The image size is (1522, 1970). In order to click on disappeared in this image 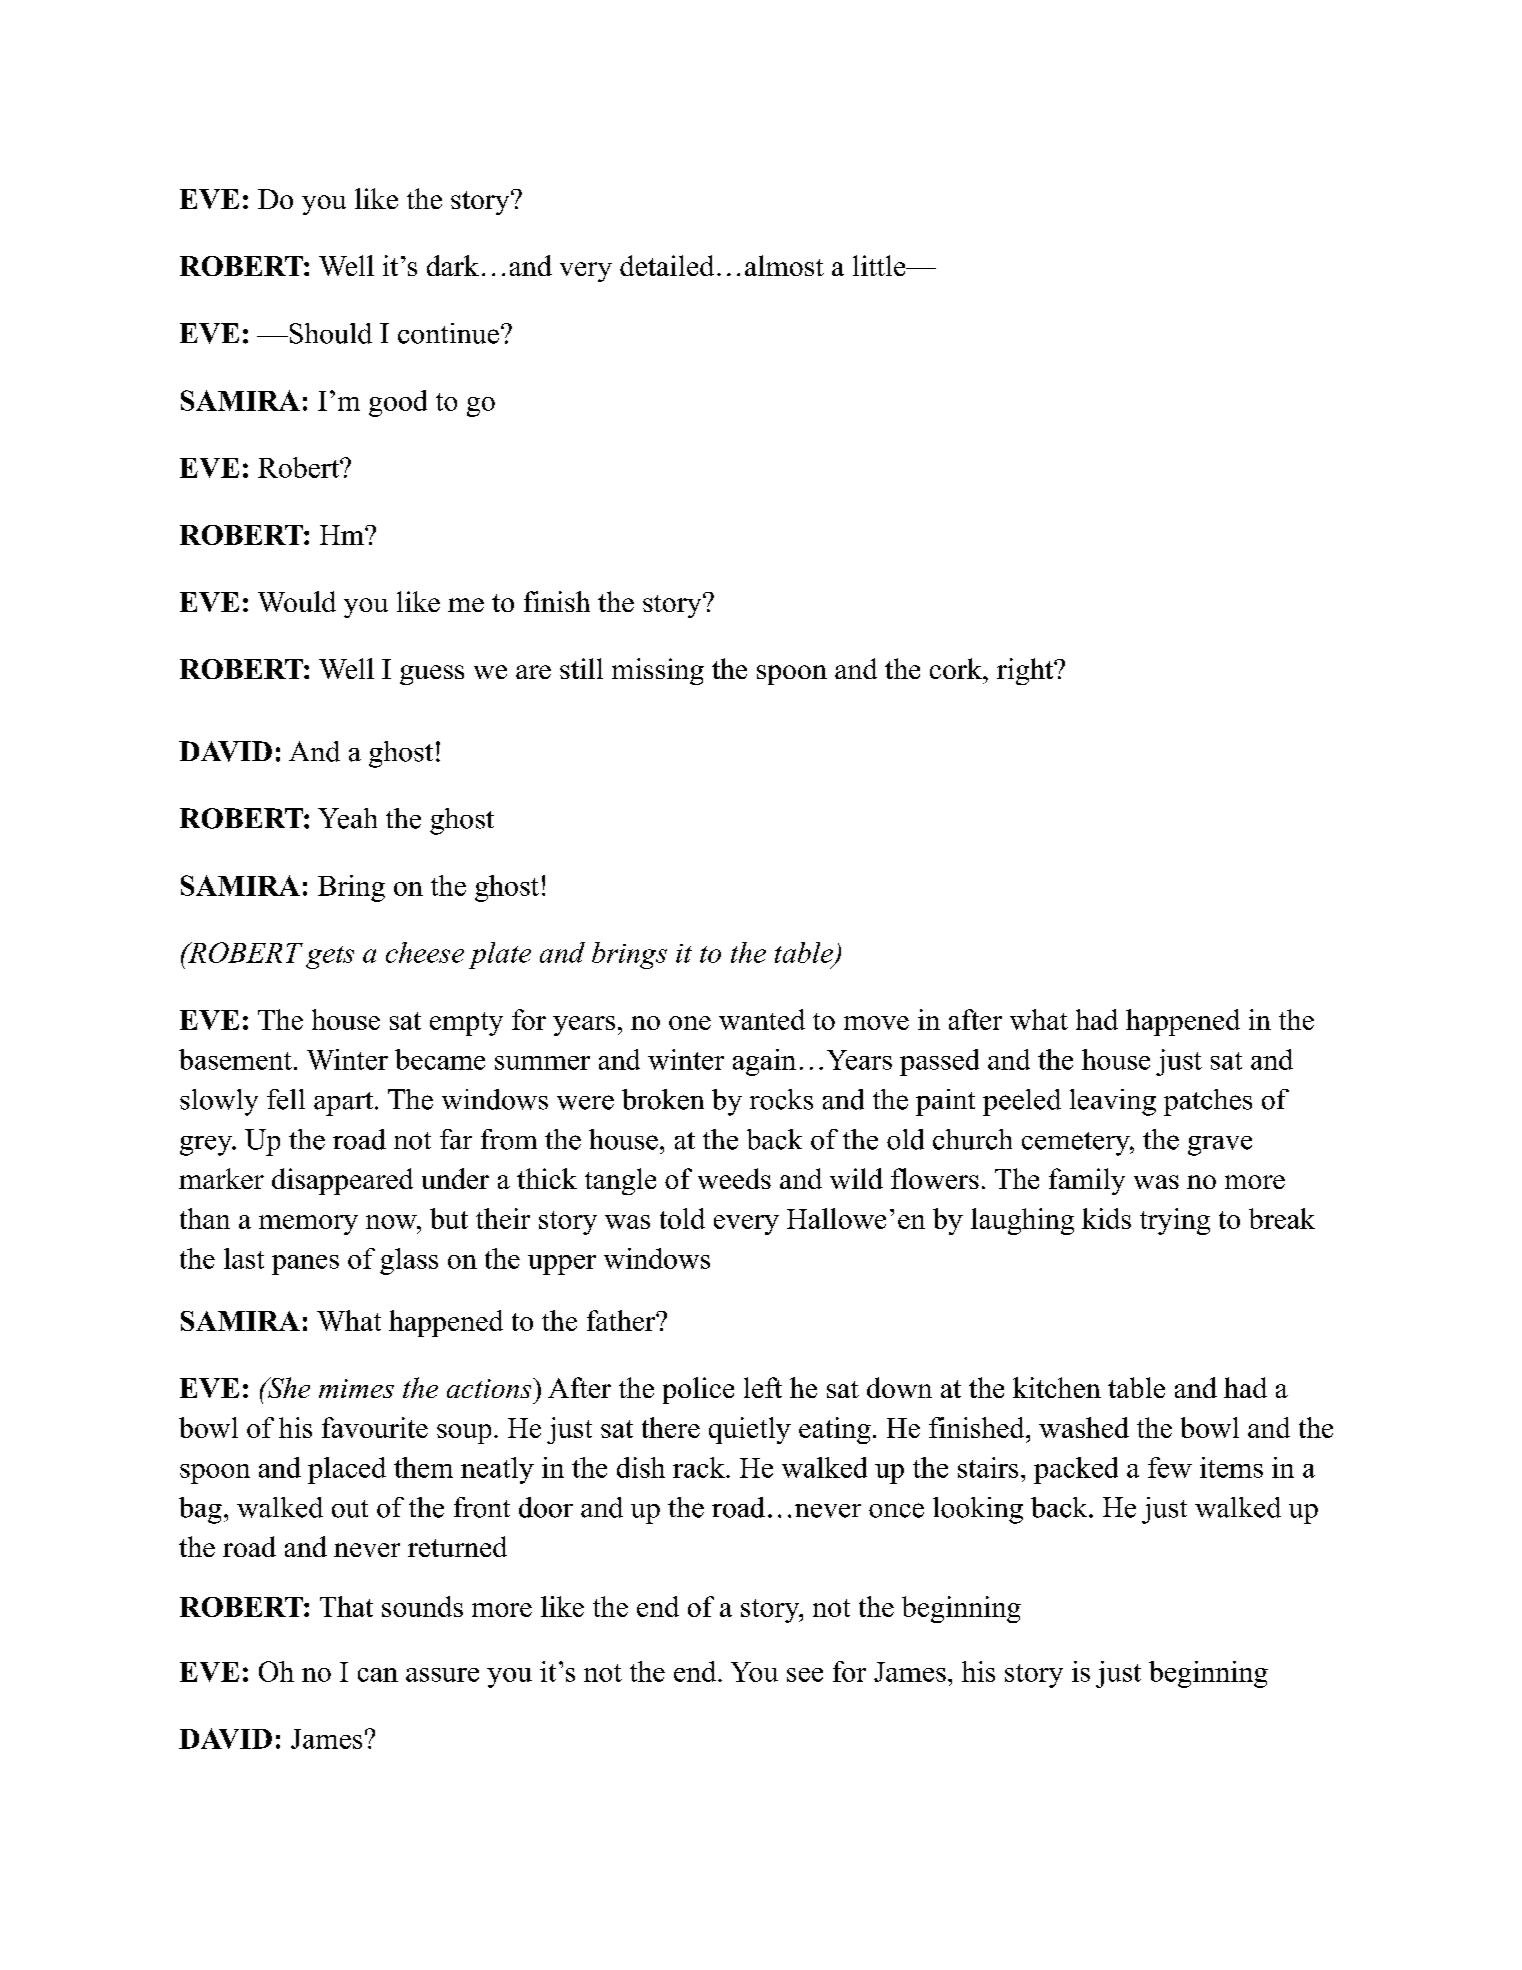, I will do `click(342, 1181)`.
